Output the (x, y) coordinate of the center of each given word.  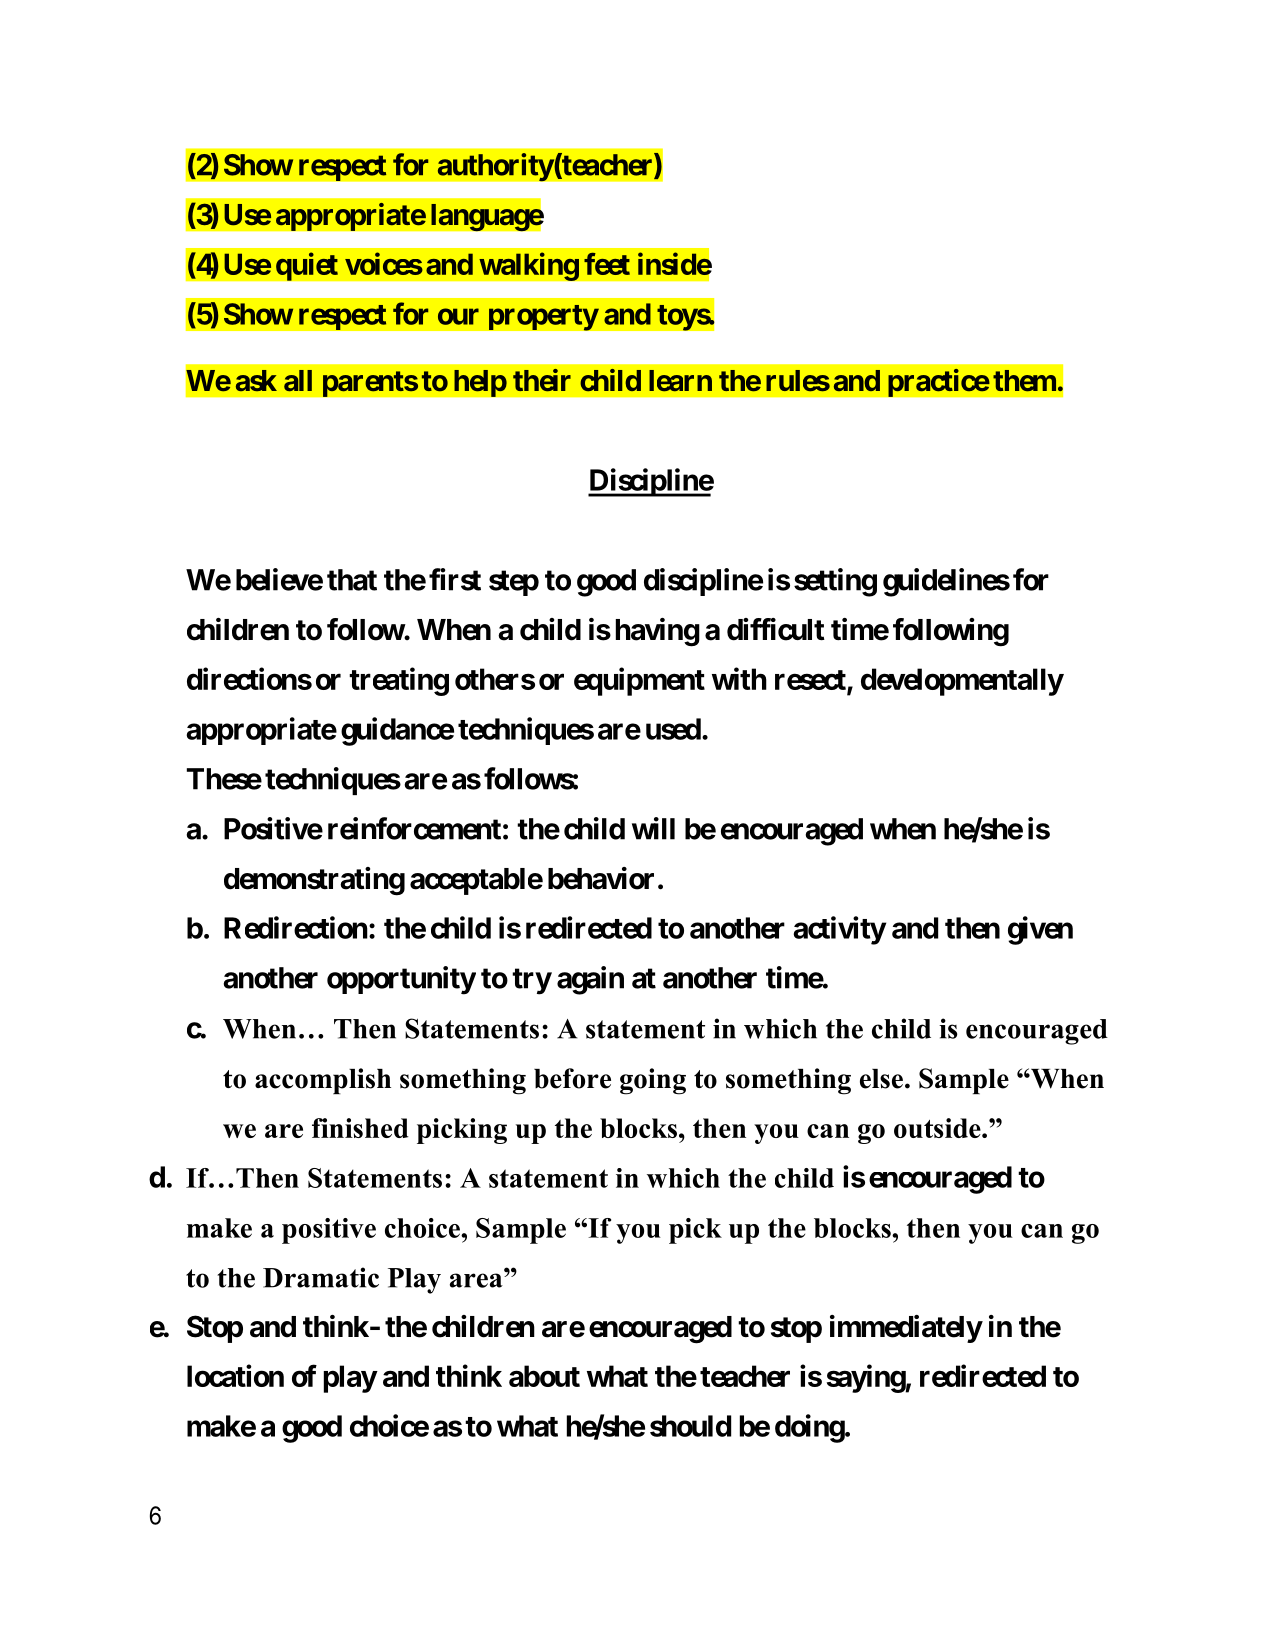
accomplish (323, 1081)
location (235, 1375)
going (653, 1081)
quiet (307, 266)
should (690, 1426)
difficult (776, 629)
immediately (906, 1329)
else (881, 1079)
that (352, 580)
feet (607, 264)
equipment (639, 681)
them (1024, 381)
